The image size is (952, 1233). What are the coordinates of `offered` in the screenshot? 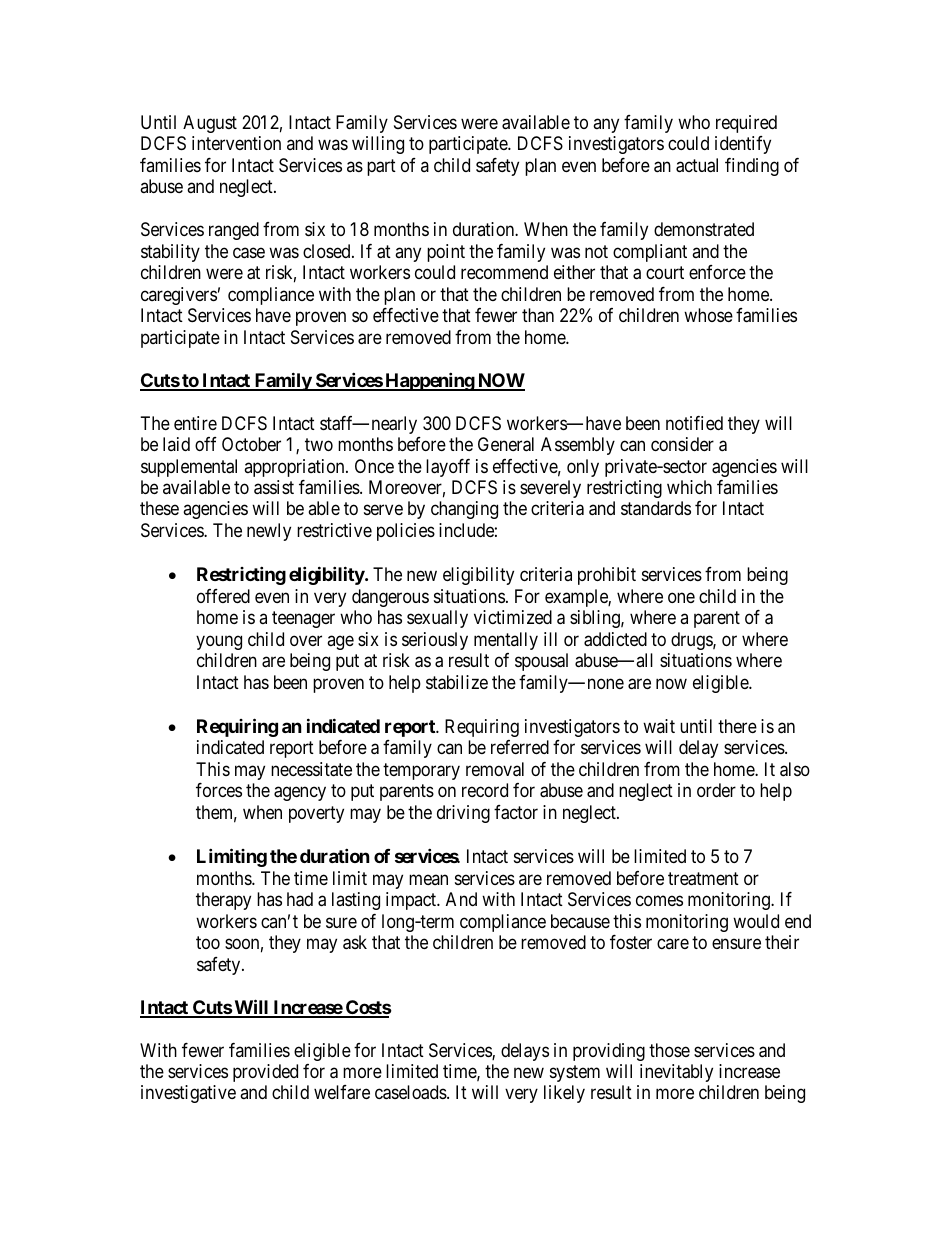 It's located at (223, 596).
